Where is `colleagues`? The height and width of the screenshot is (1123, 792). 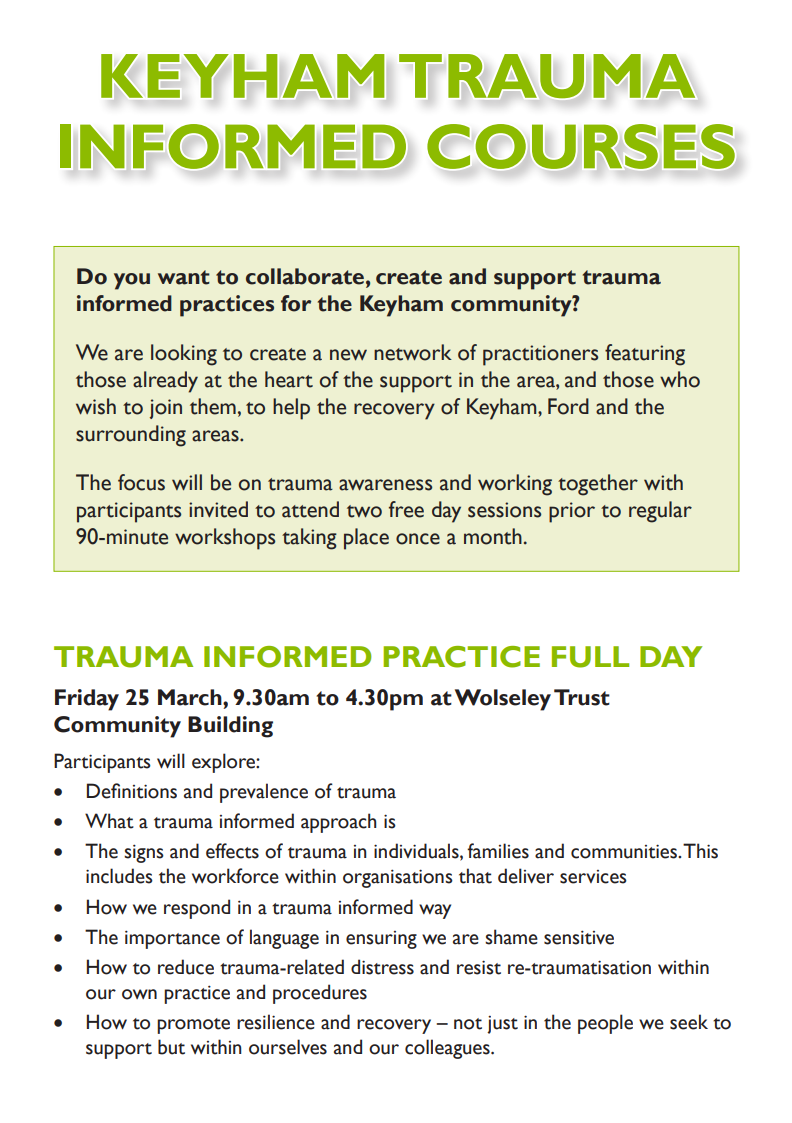 colleagues is located at coordinates (448, 1049).
